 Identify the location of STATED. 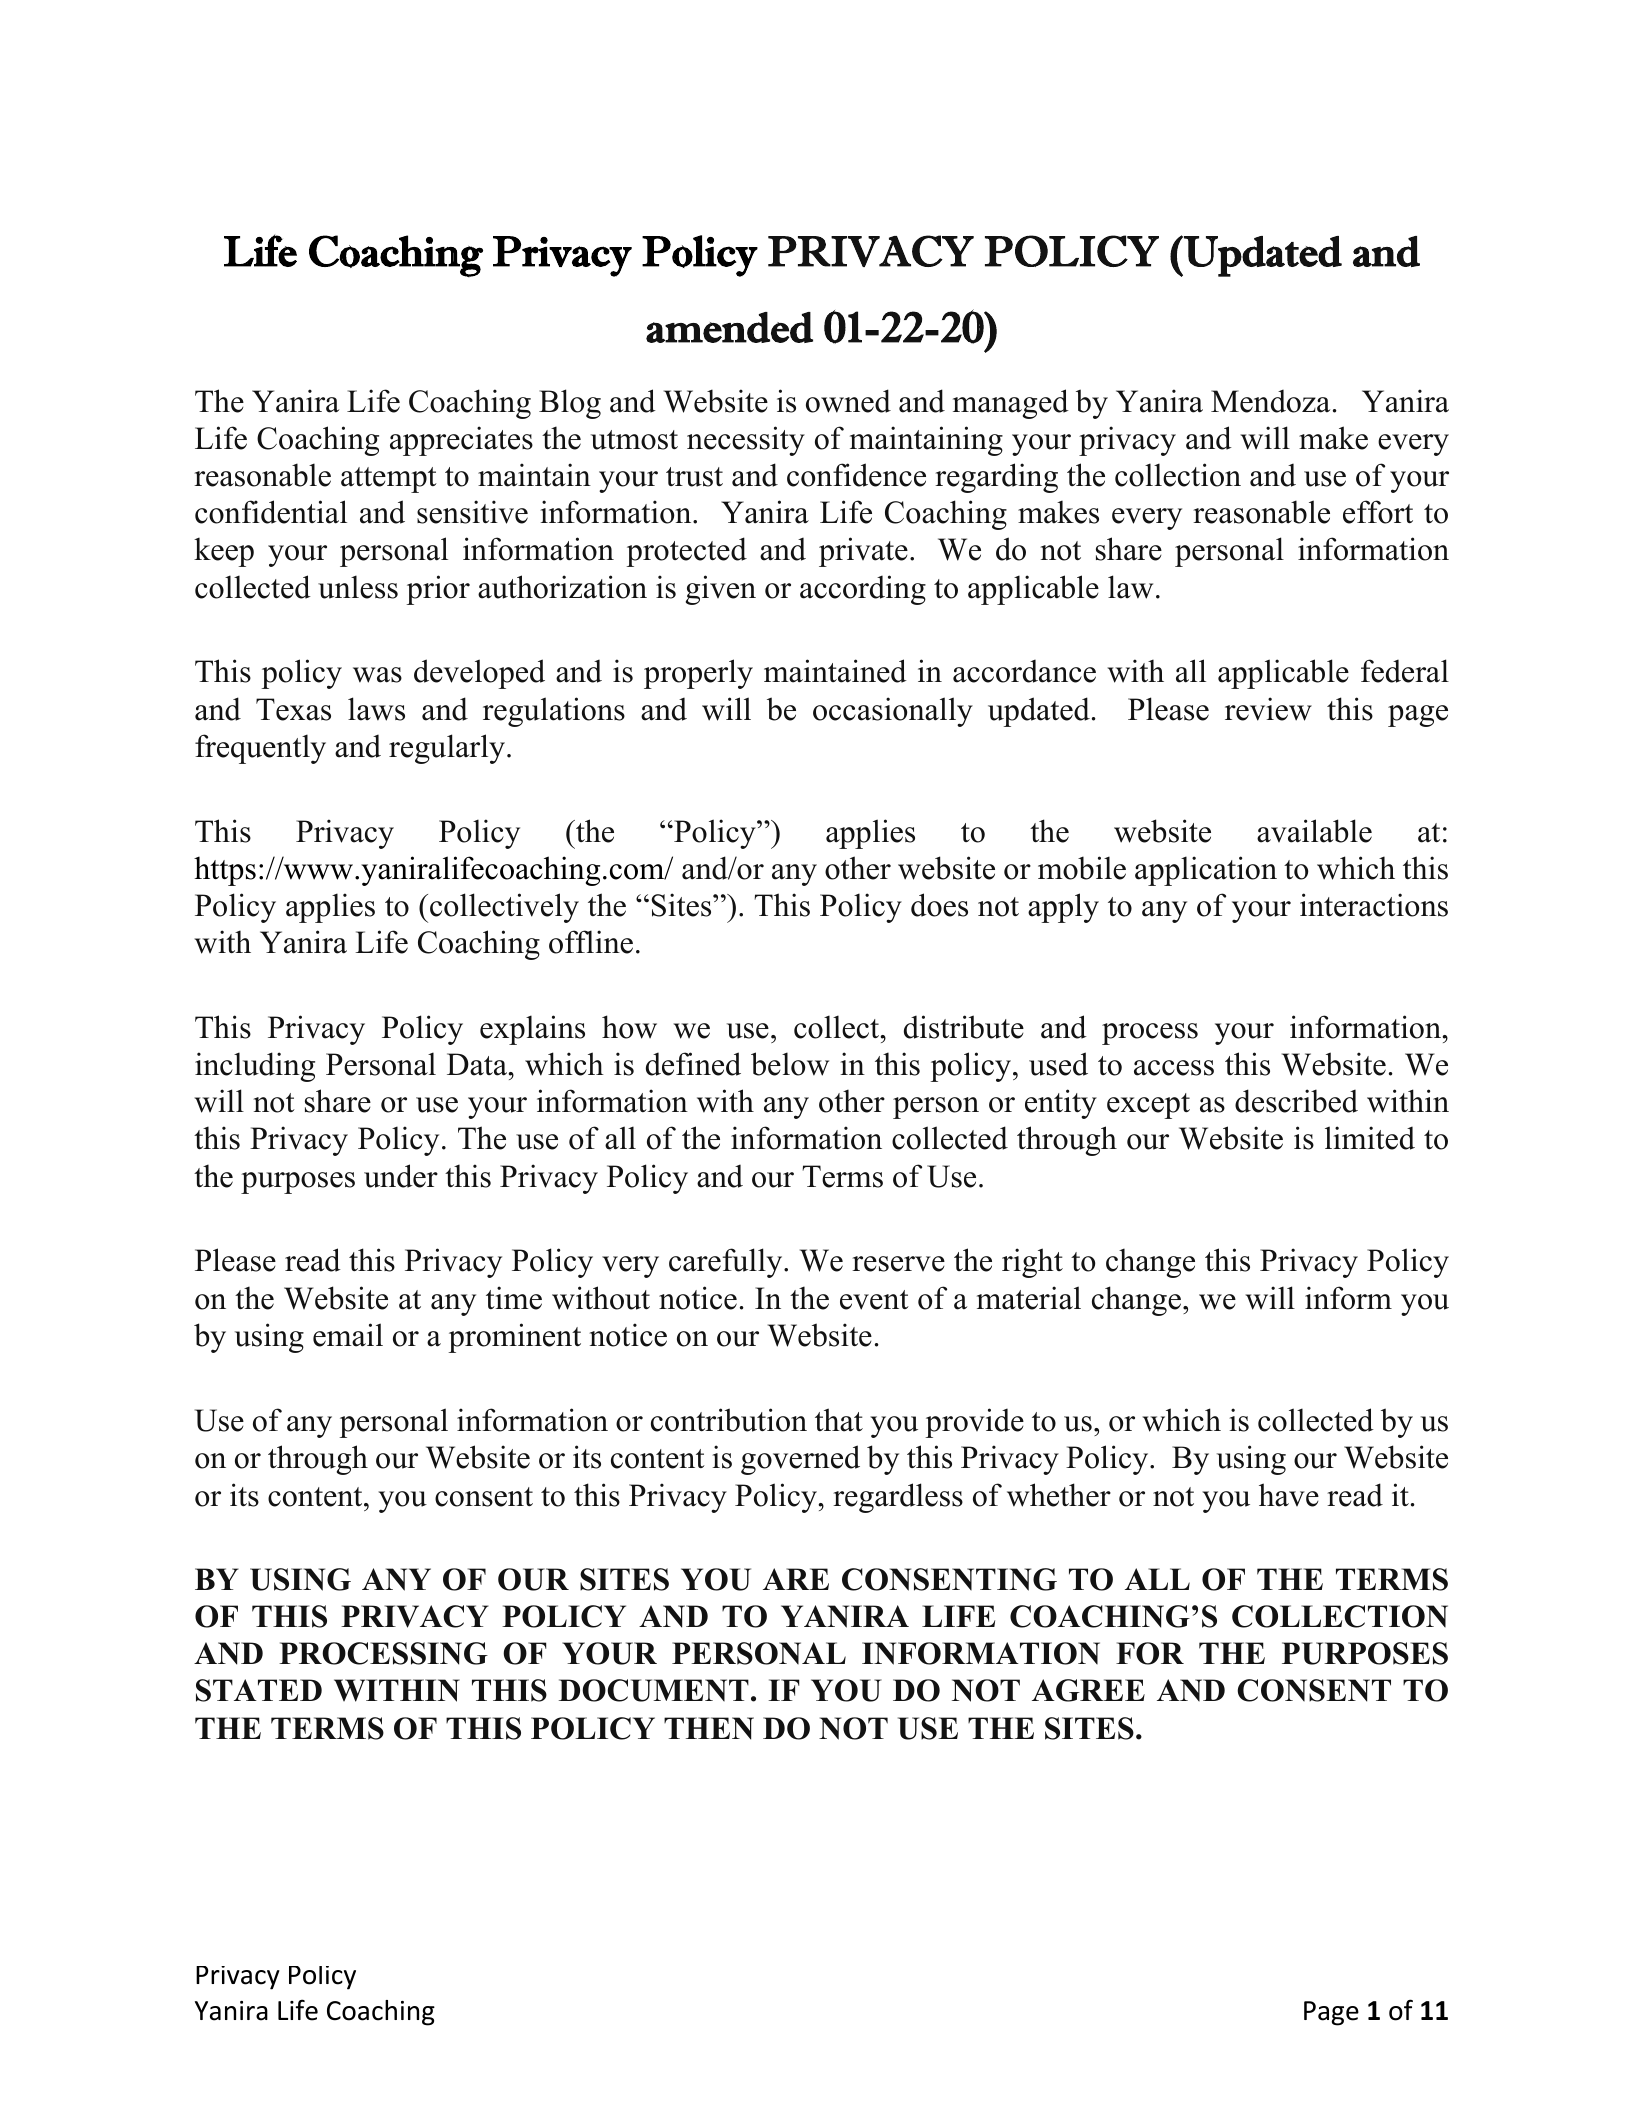
(259, 1690).
